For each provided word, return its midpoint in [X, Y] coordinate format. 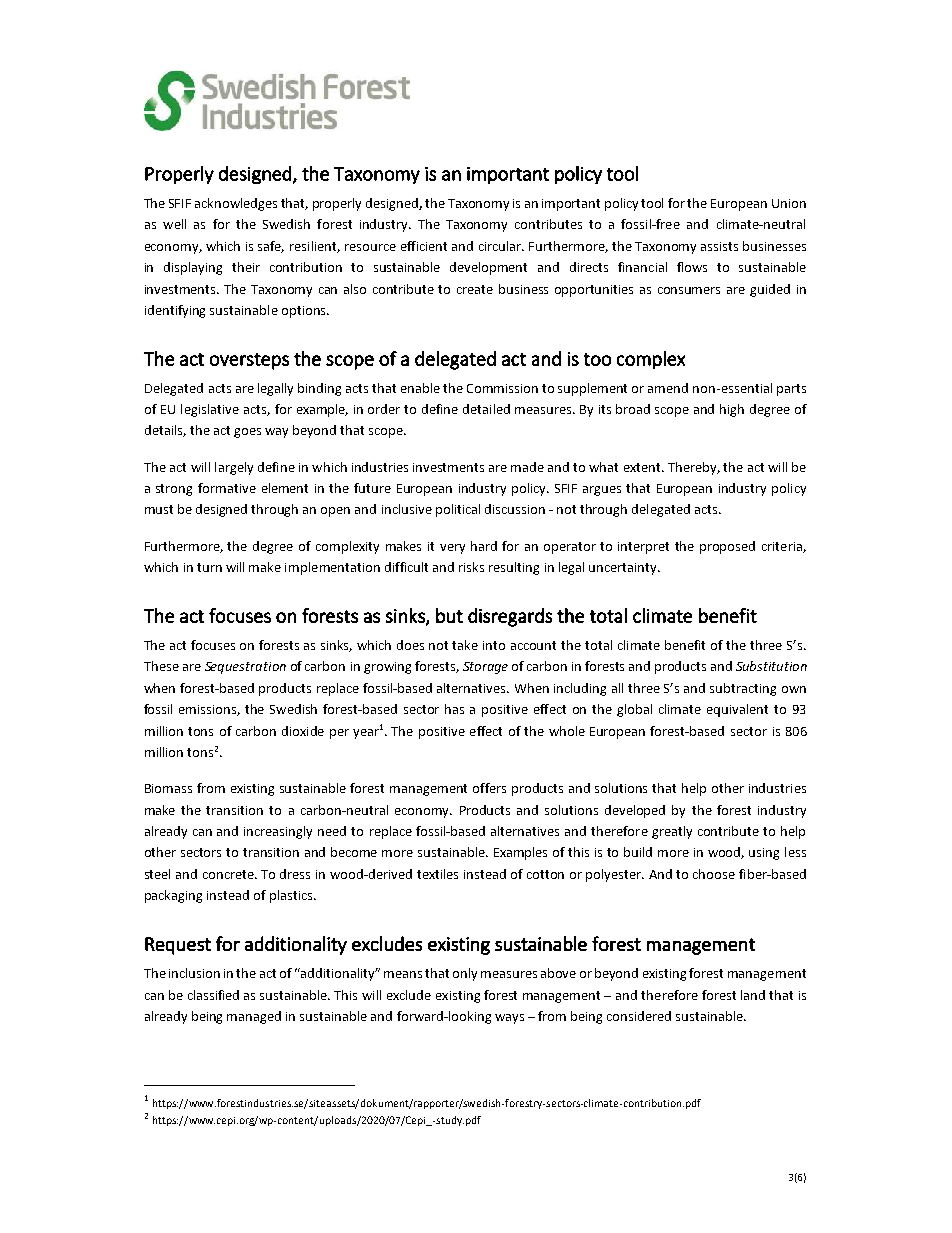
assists [719, 246]
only [465, 974]
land [753, 995]
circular [501, 246]
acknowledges [236, 204]
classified [213, 995]
